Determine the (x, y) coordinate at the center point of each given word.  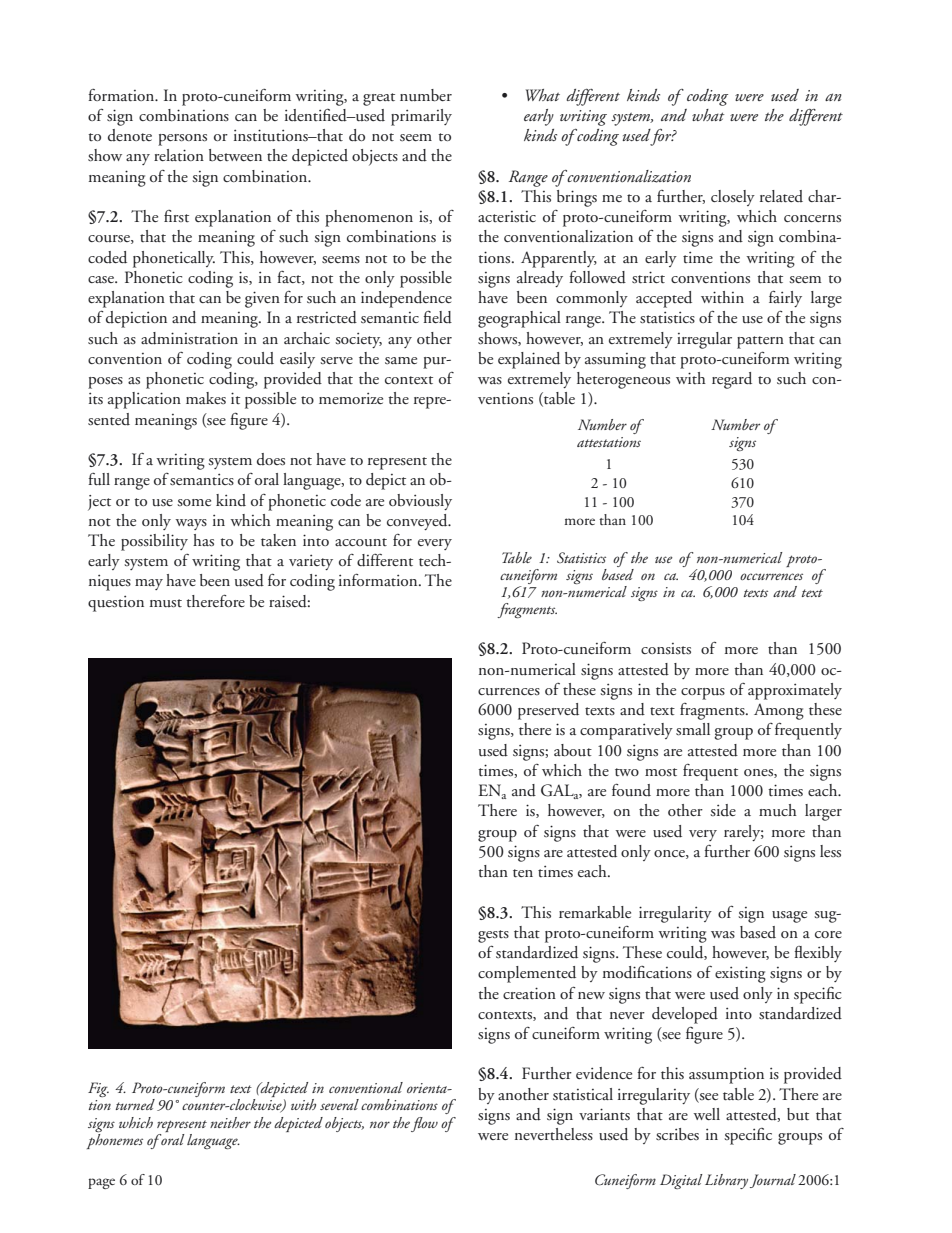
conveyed (418, 522)
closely (733, 198)
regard (732, 380)
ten (523, 873)
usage (789, 917)
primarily (421, 117)
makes (206, 398)
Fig (98, 1089)
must (166, 603)
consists (666, 649)
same (401, 360)
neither (230, 1122)
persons (182, 140)
